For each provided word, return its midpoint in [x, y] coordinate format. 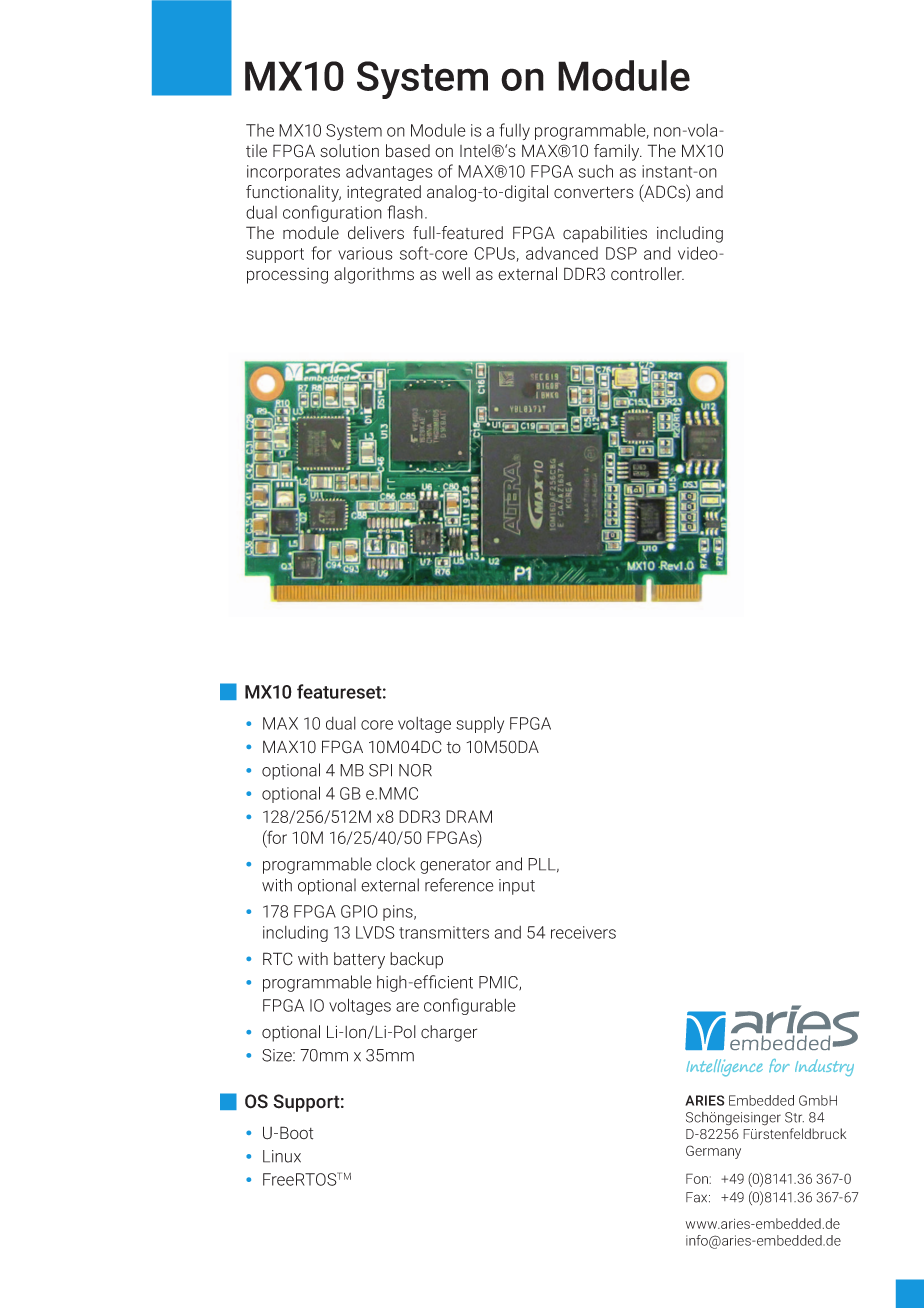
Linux [282, 1156]
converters [594, 192]
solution [349, 151]
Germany [713, 1152]
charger [449, 1033]
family [618, 152]
